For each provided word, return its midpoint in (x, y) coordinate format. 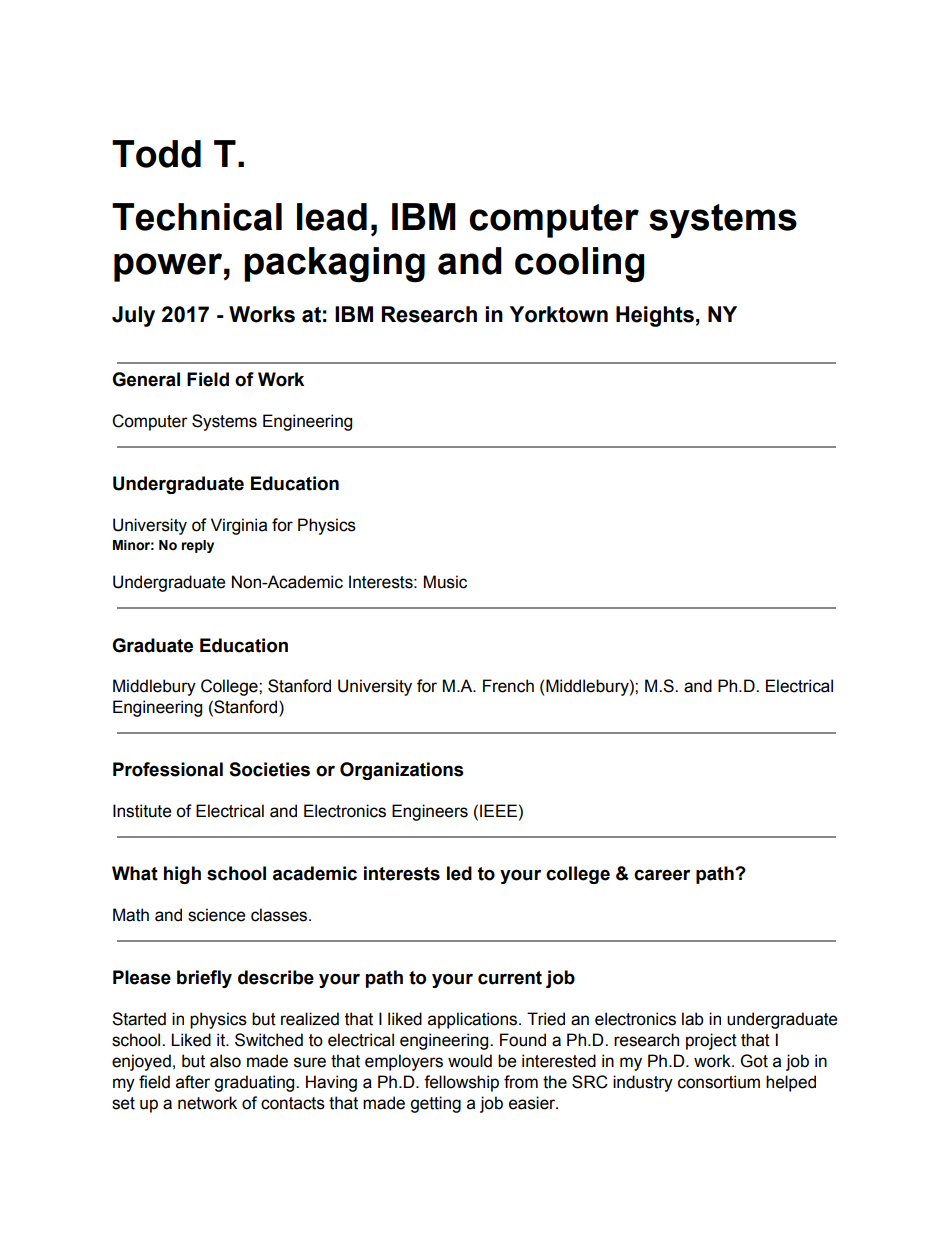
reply (197, 546)
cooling (580, 264)
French (508, 686)
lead (332, 217)
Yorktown (559, 314)
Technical (197, 217)
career (662, 875)
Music (445, 582)
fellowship (461, 1083)
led (459, 873)
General (146, 379)
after (193, 1082)
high (182, 875)
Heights (655, 316)
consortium (719, 1082)
